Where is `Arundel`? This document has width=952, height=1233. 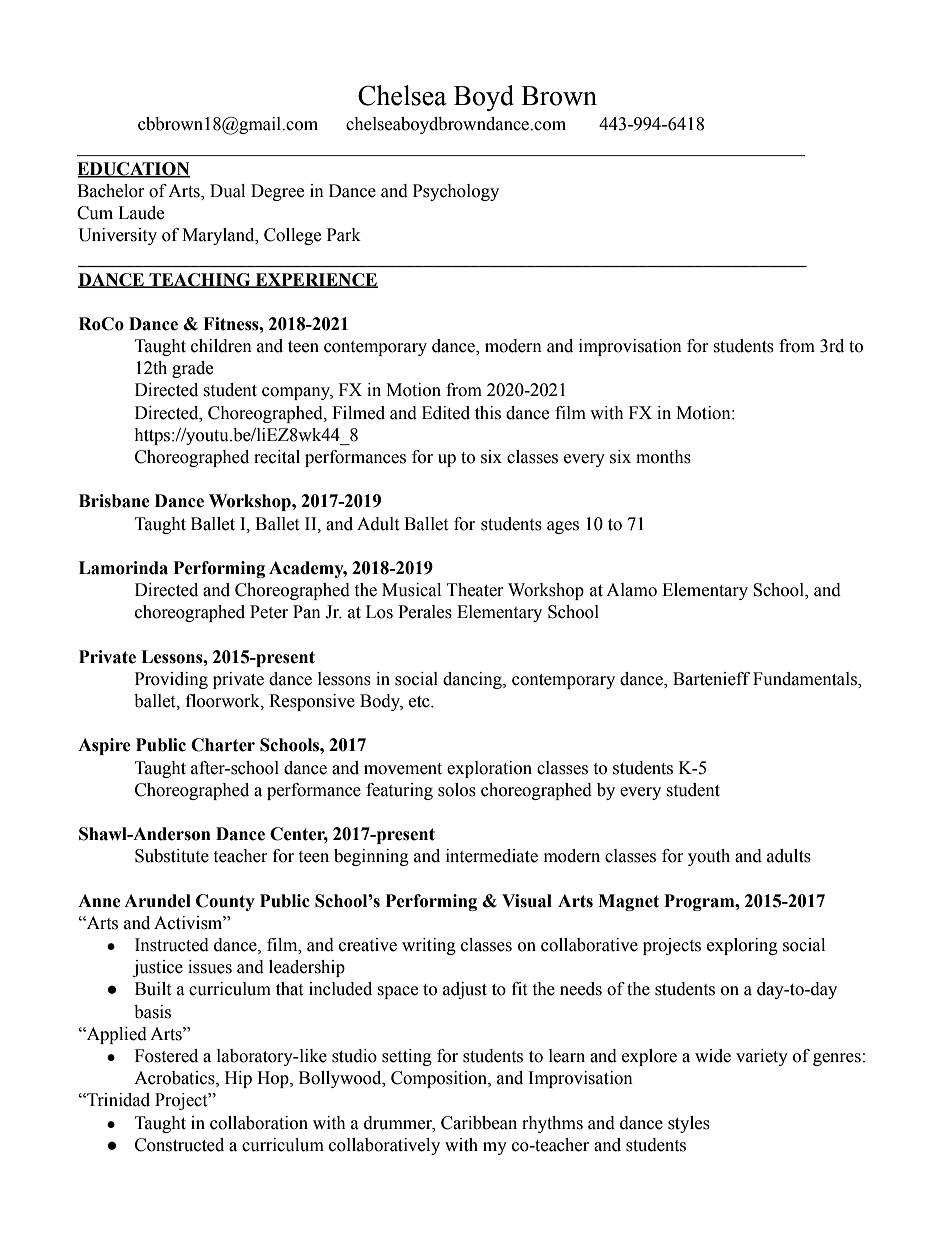
Arundel is located at coordinates (157, 901).
